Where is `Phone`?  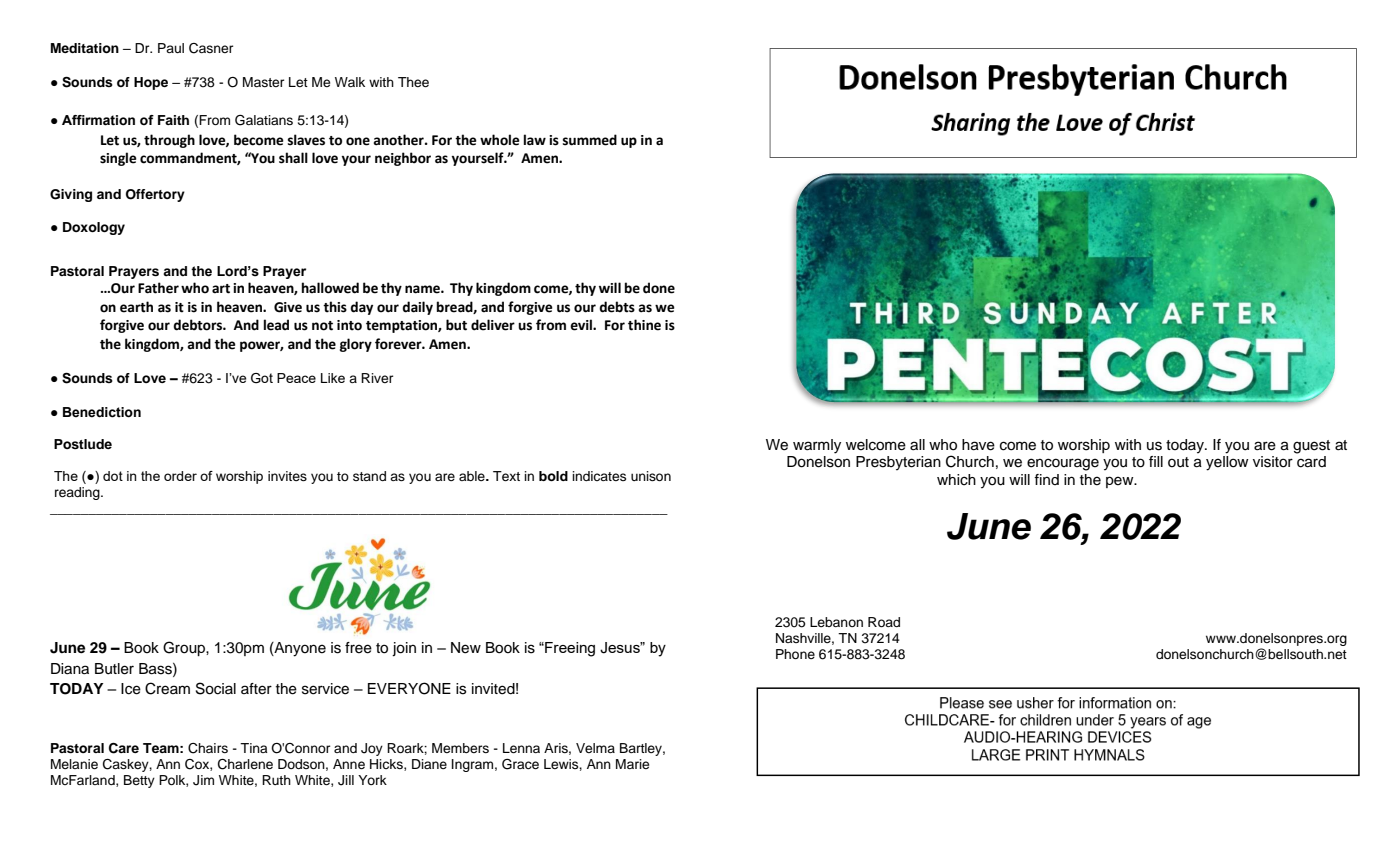
Phone is located at coordinates (795, 654).
